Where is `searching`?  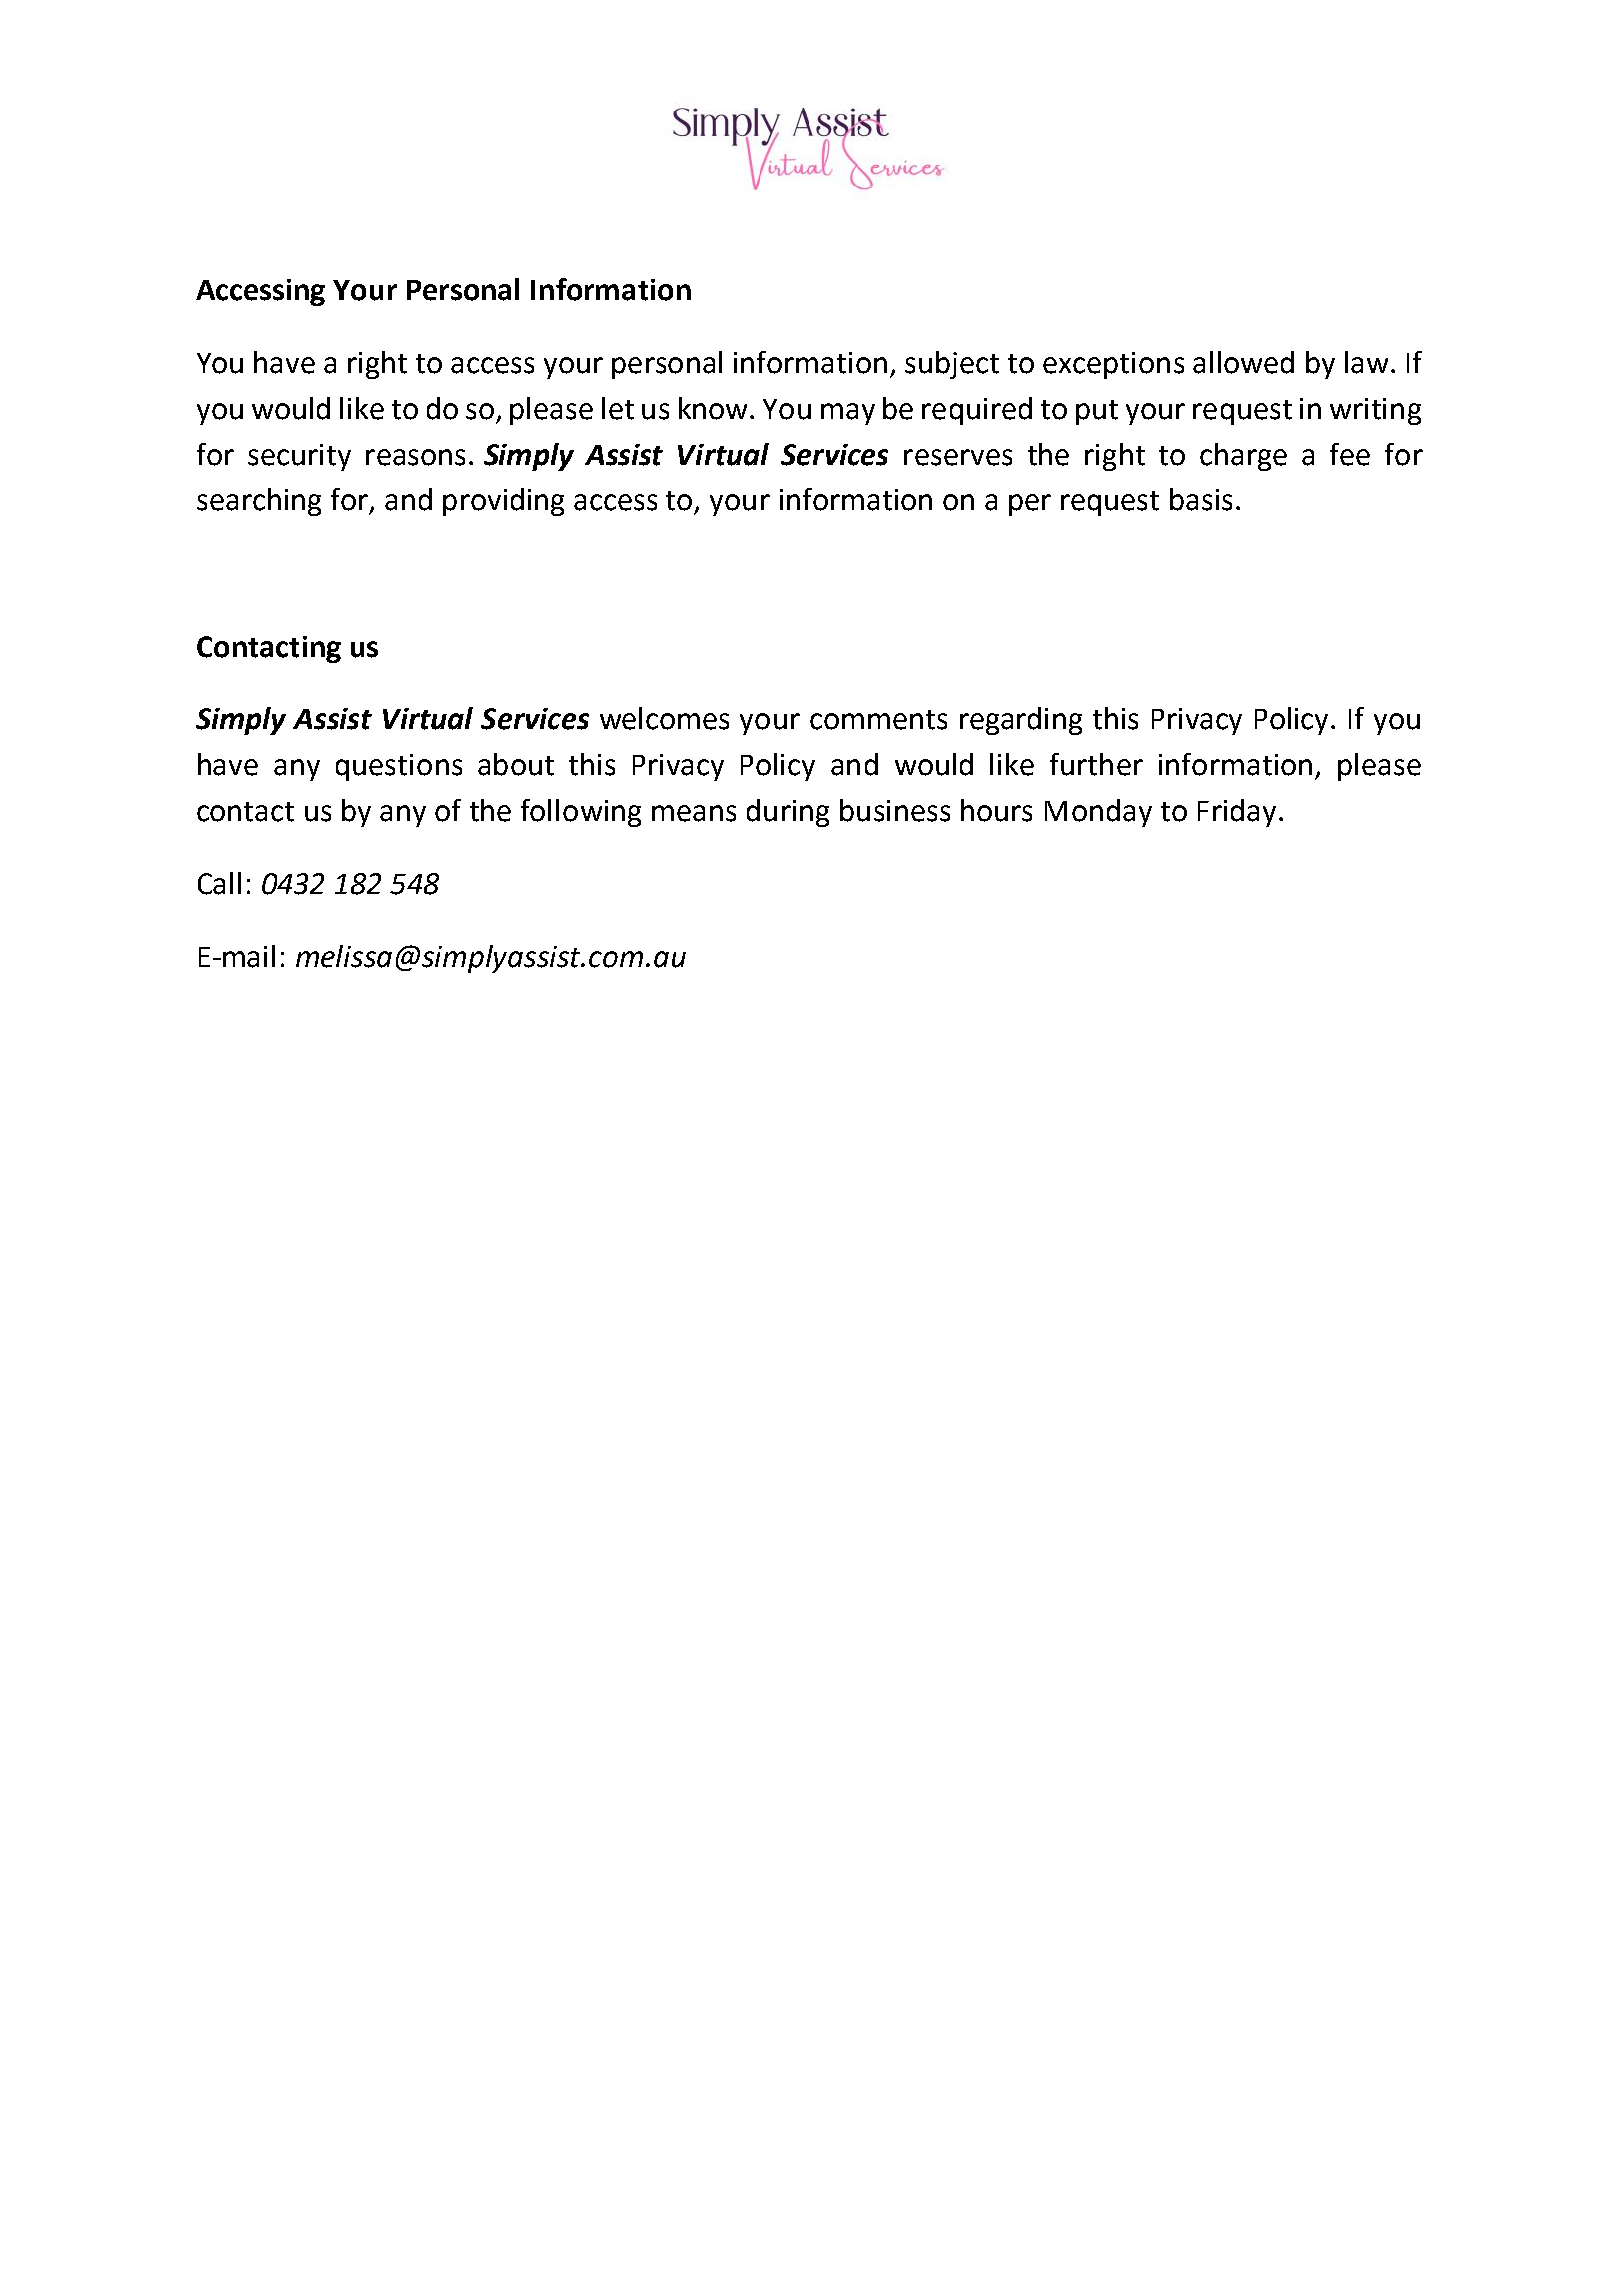 searching is located at coordinates (259, 502).
